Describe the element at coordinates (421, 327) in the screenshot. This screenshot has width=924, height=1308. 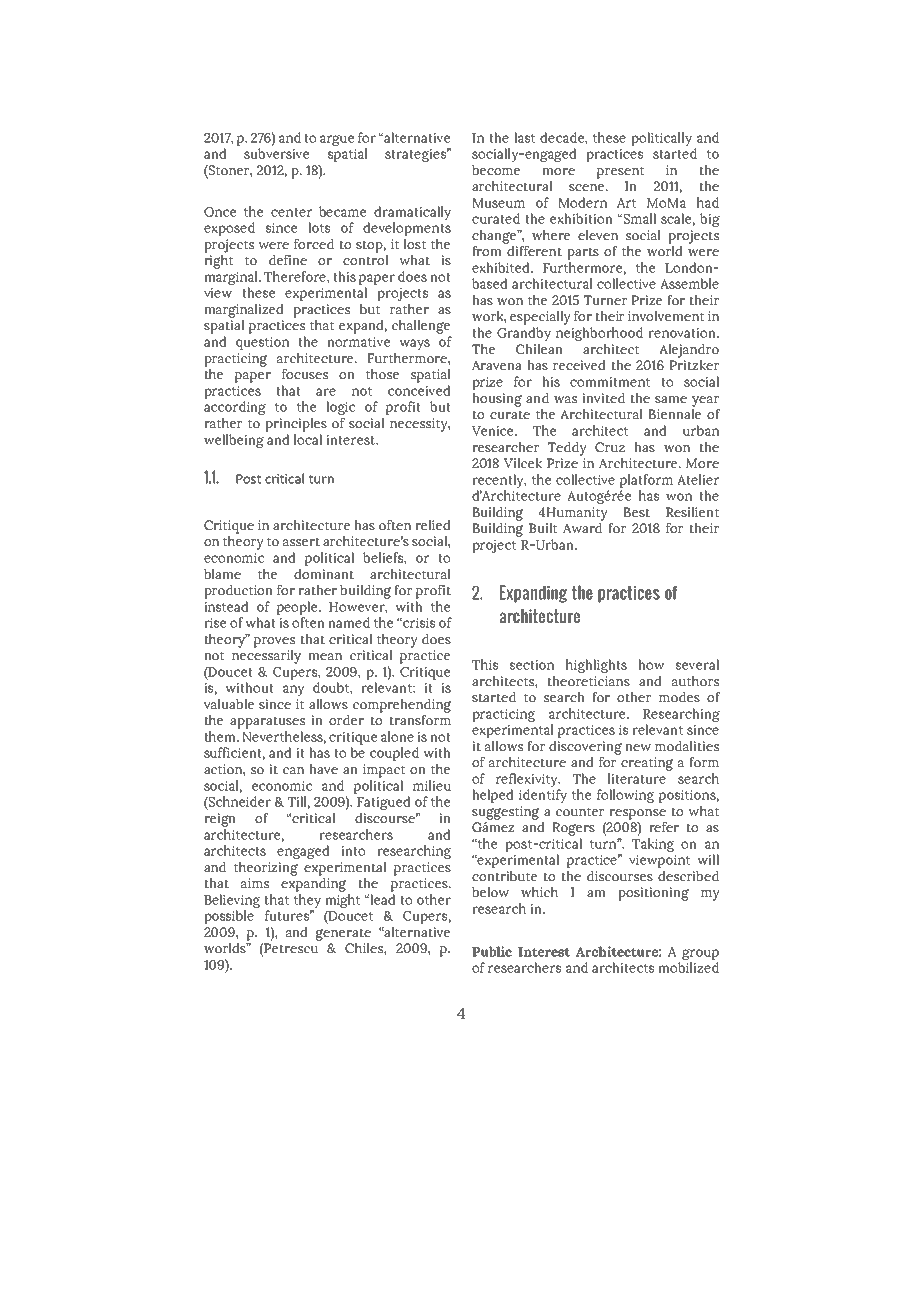
I see `challenge` at that location.
